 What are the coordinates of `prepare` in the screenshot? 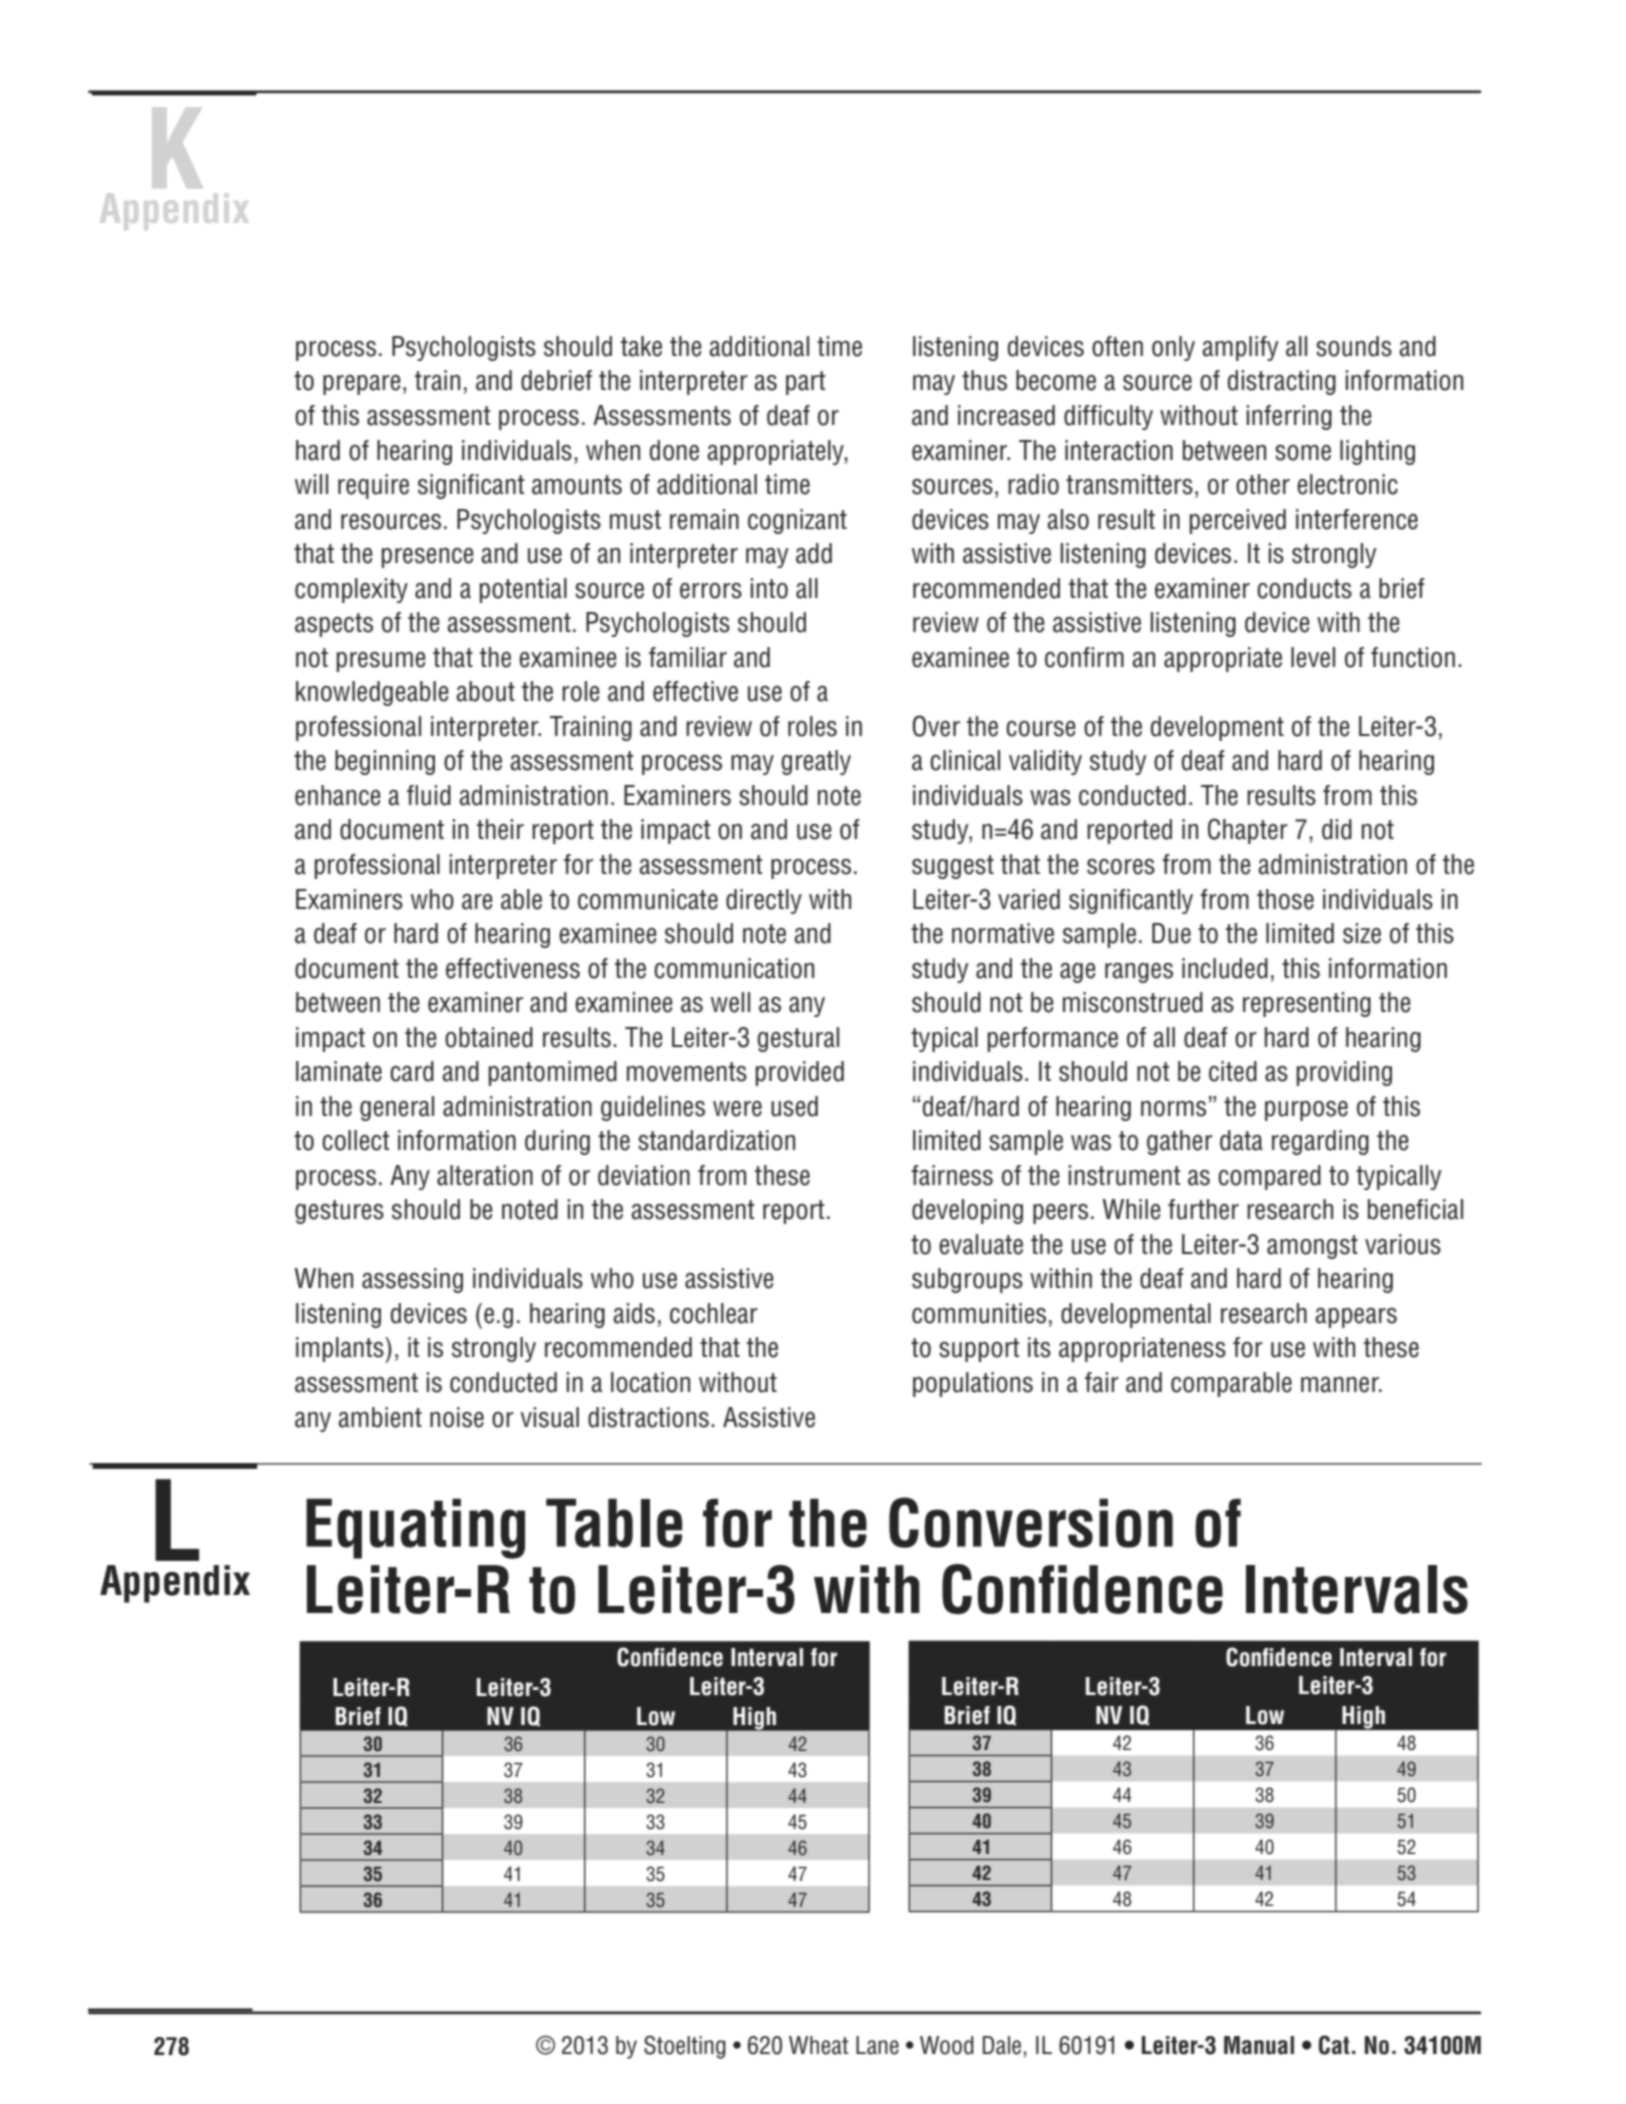 It's located at (362, 385).
